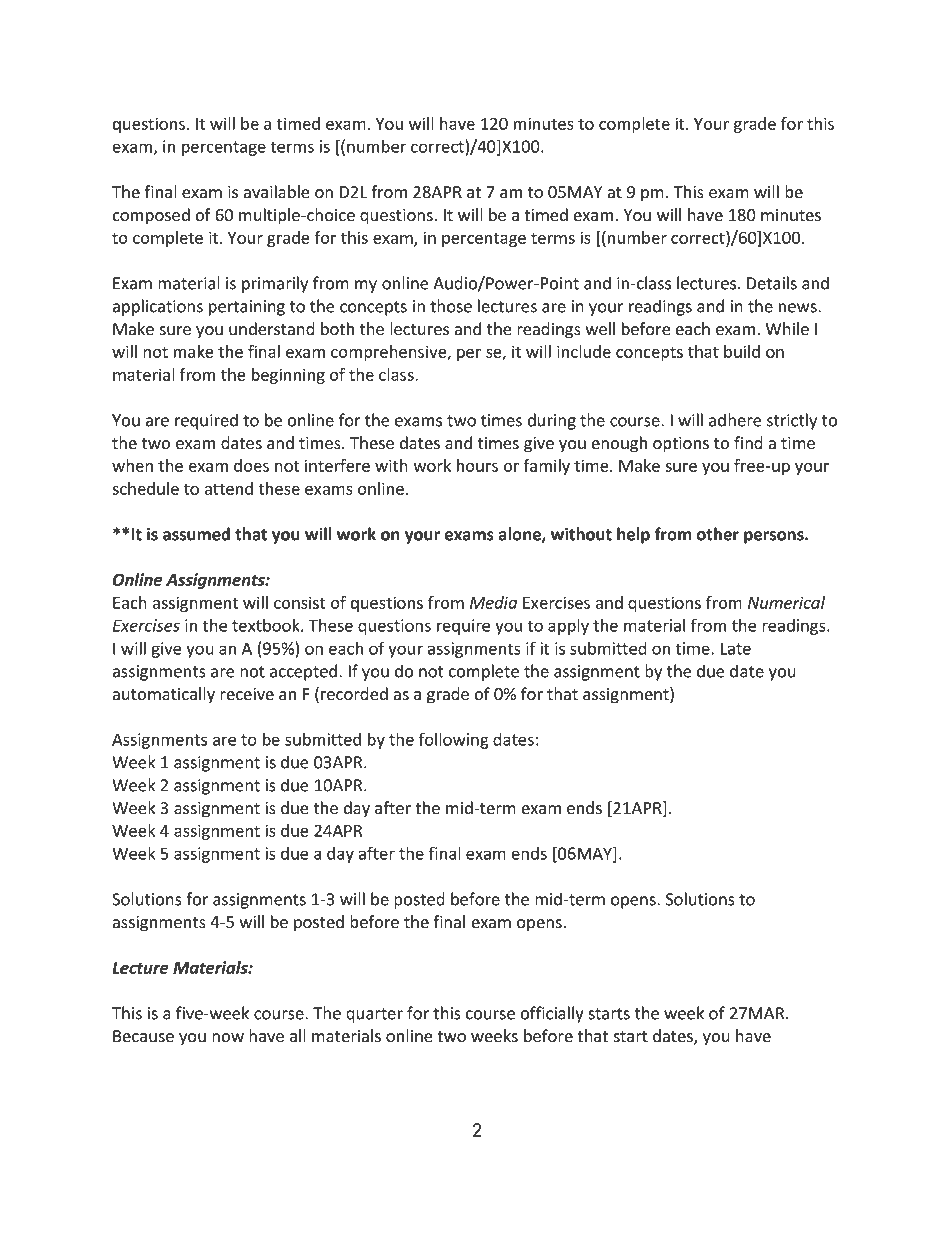 Image resolution: width=952 pixels, height=1233 pixels. What do you see at coordinates (228, 488) in the page?
I see `attend` at bounding box center [228, 488].
